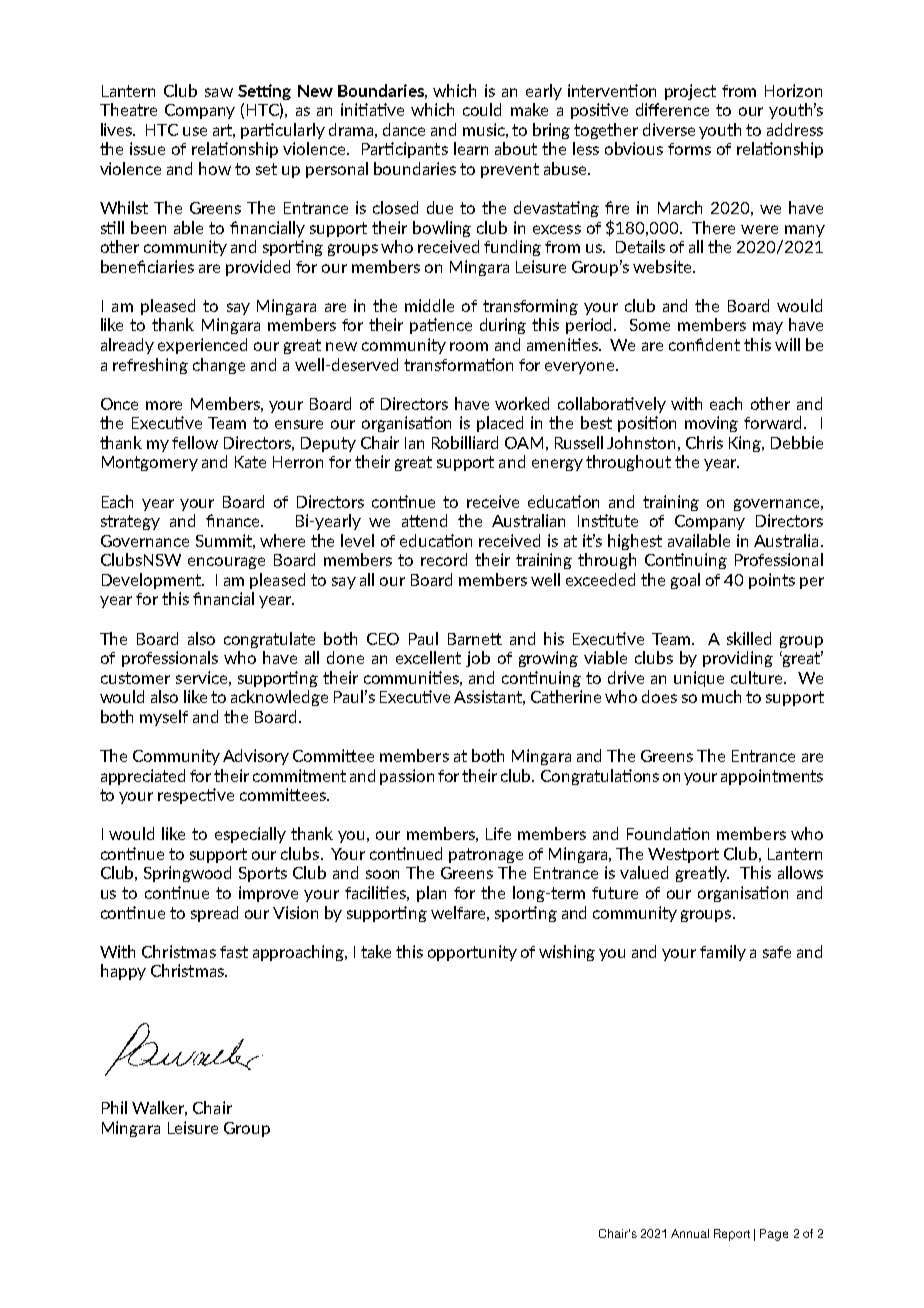 This screenshot has width=924, height=1308. I want to click on King, so click(746, 444).
